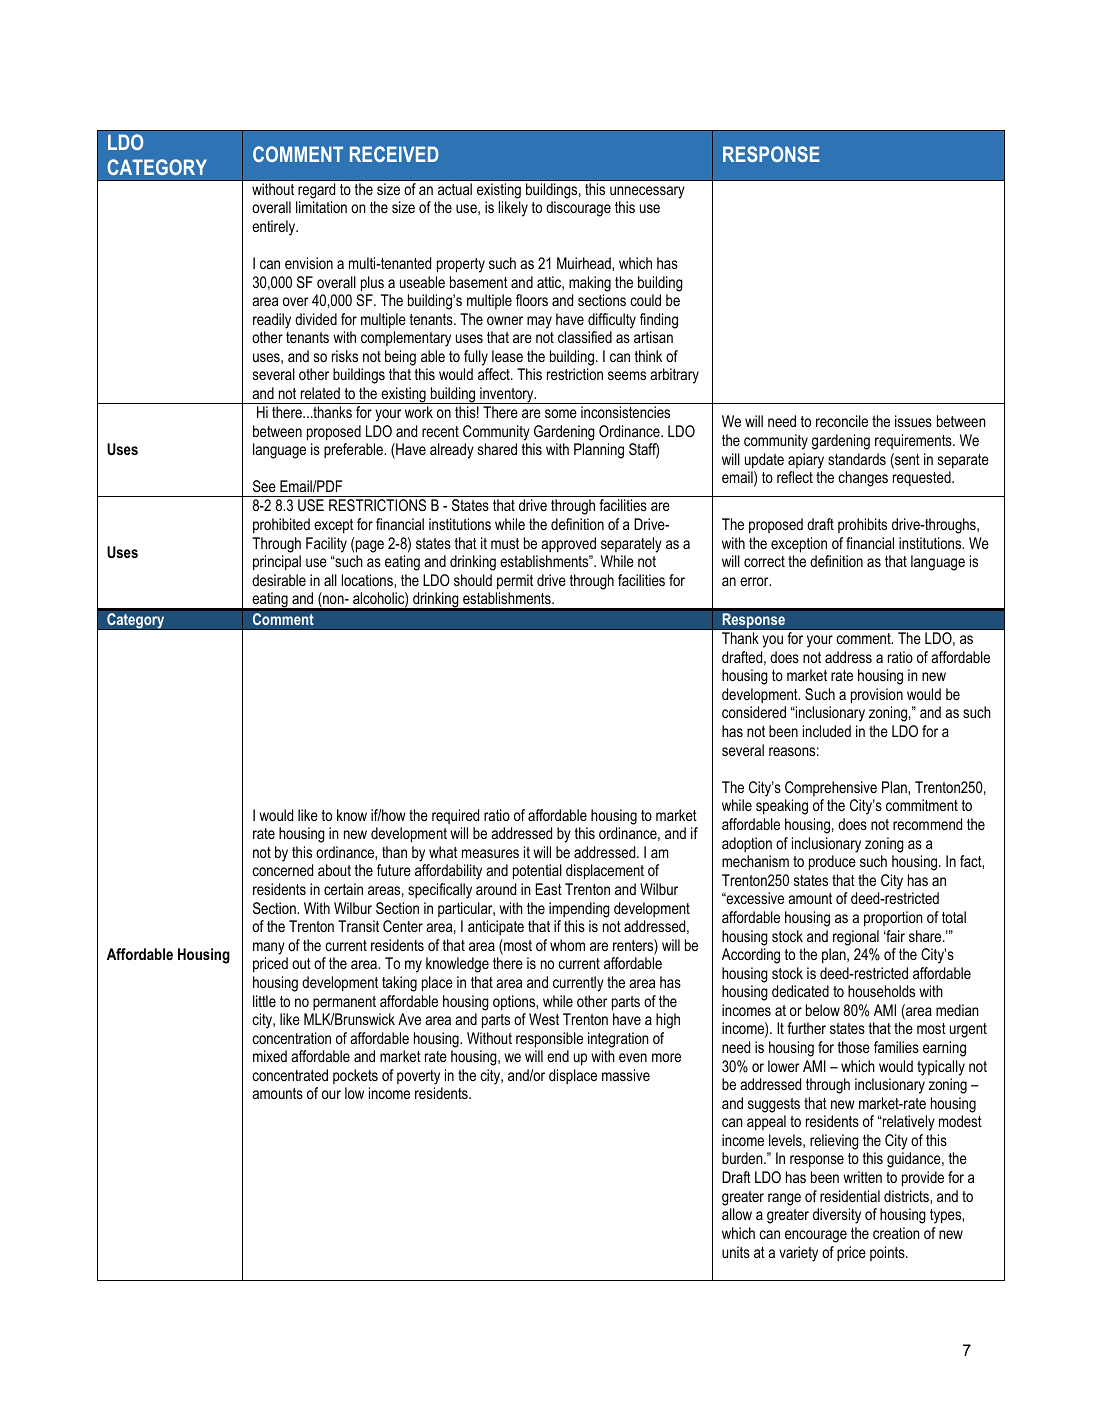  What do you see at coordinates (737, 1214) in the screenshot?
I see `allow` at bounding box center [737, 1214].
